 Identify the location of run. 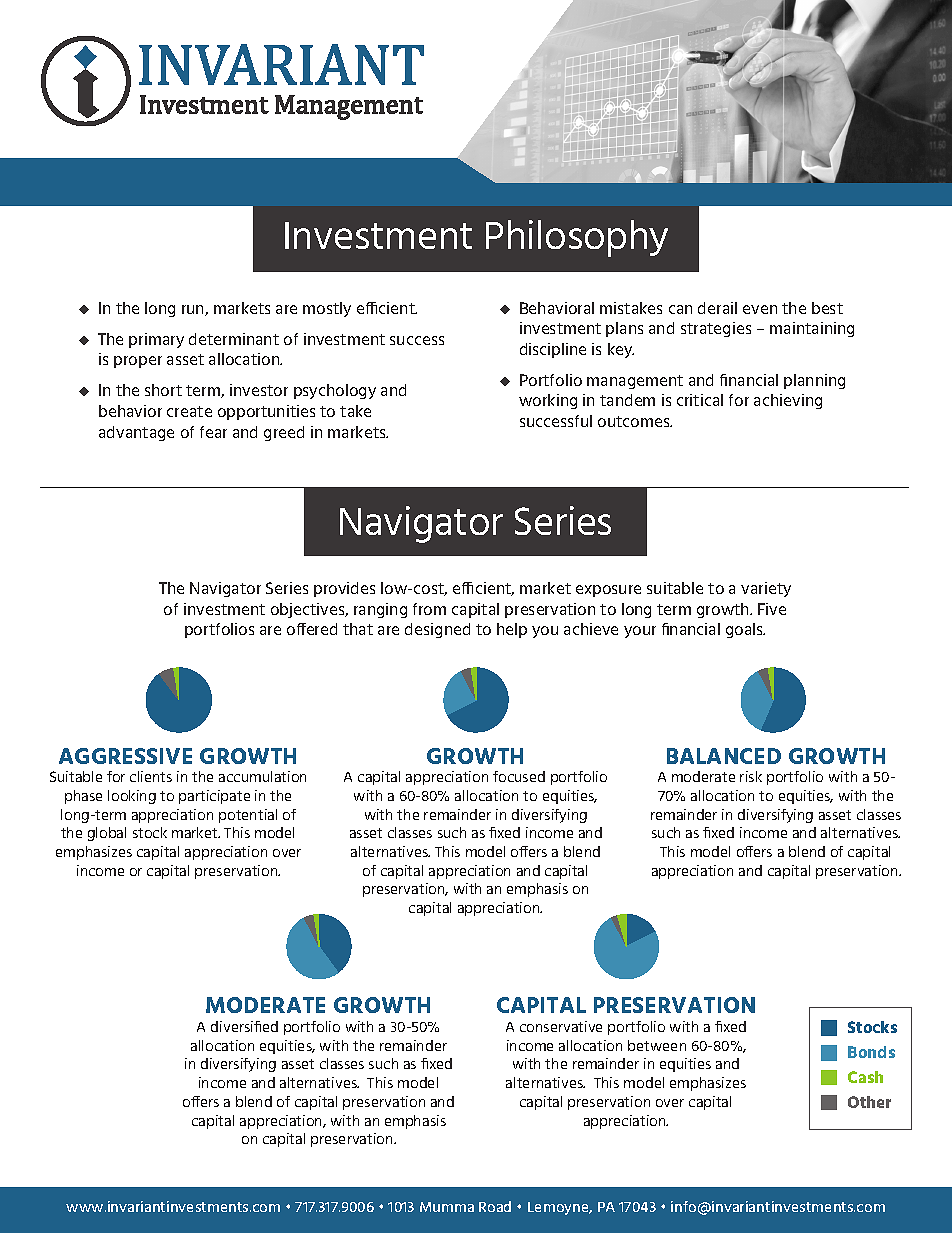
(194, 310).
